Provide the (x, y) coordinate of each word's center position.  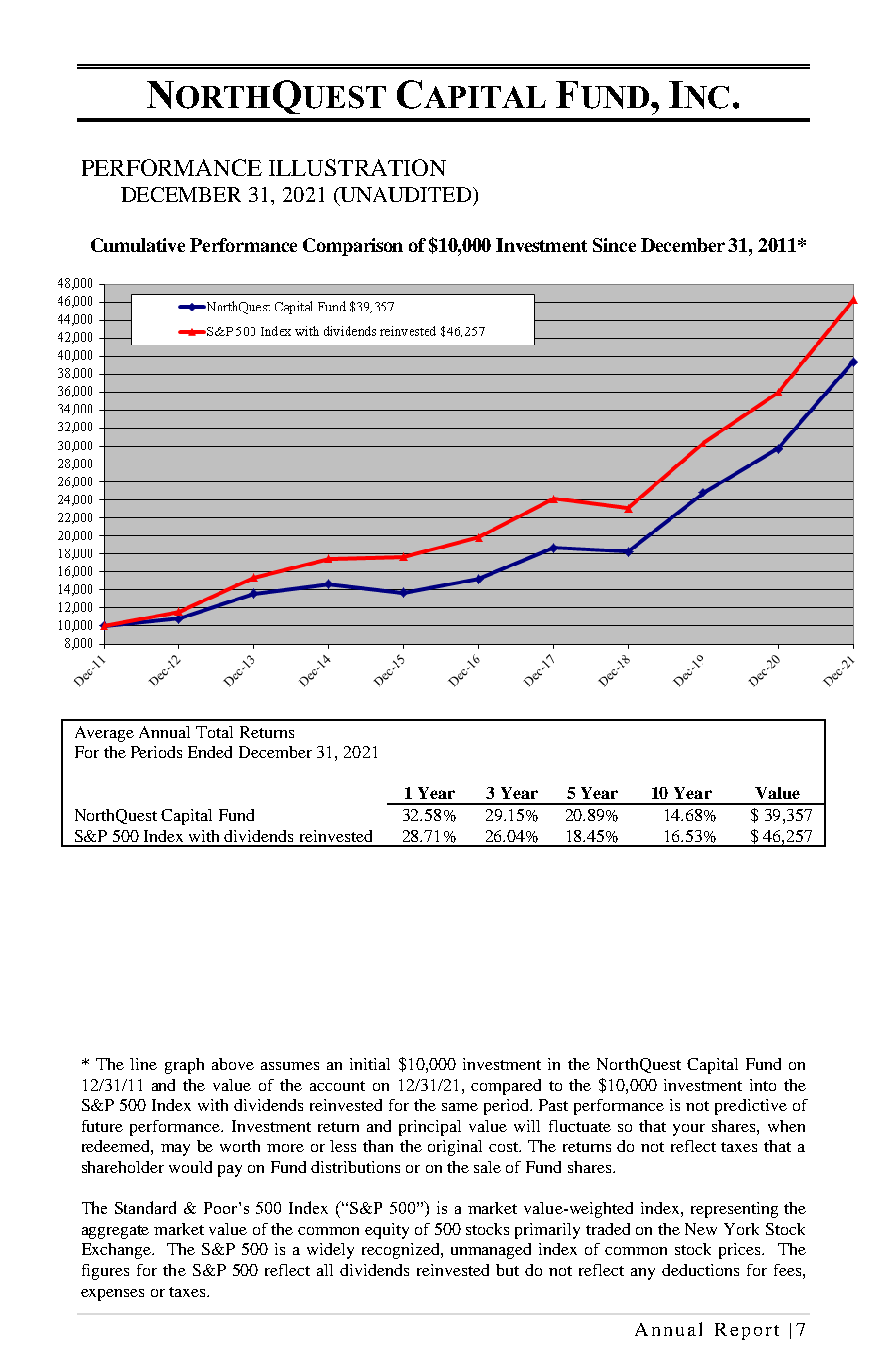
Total (214, 732)
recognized (402, 1251)
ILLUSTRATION (357, 167)
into (763, 1085)
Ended (210, 752)
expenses (112, 1295)
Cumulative (138, 245)
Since (614, 245)
